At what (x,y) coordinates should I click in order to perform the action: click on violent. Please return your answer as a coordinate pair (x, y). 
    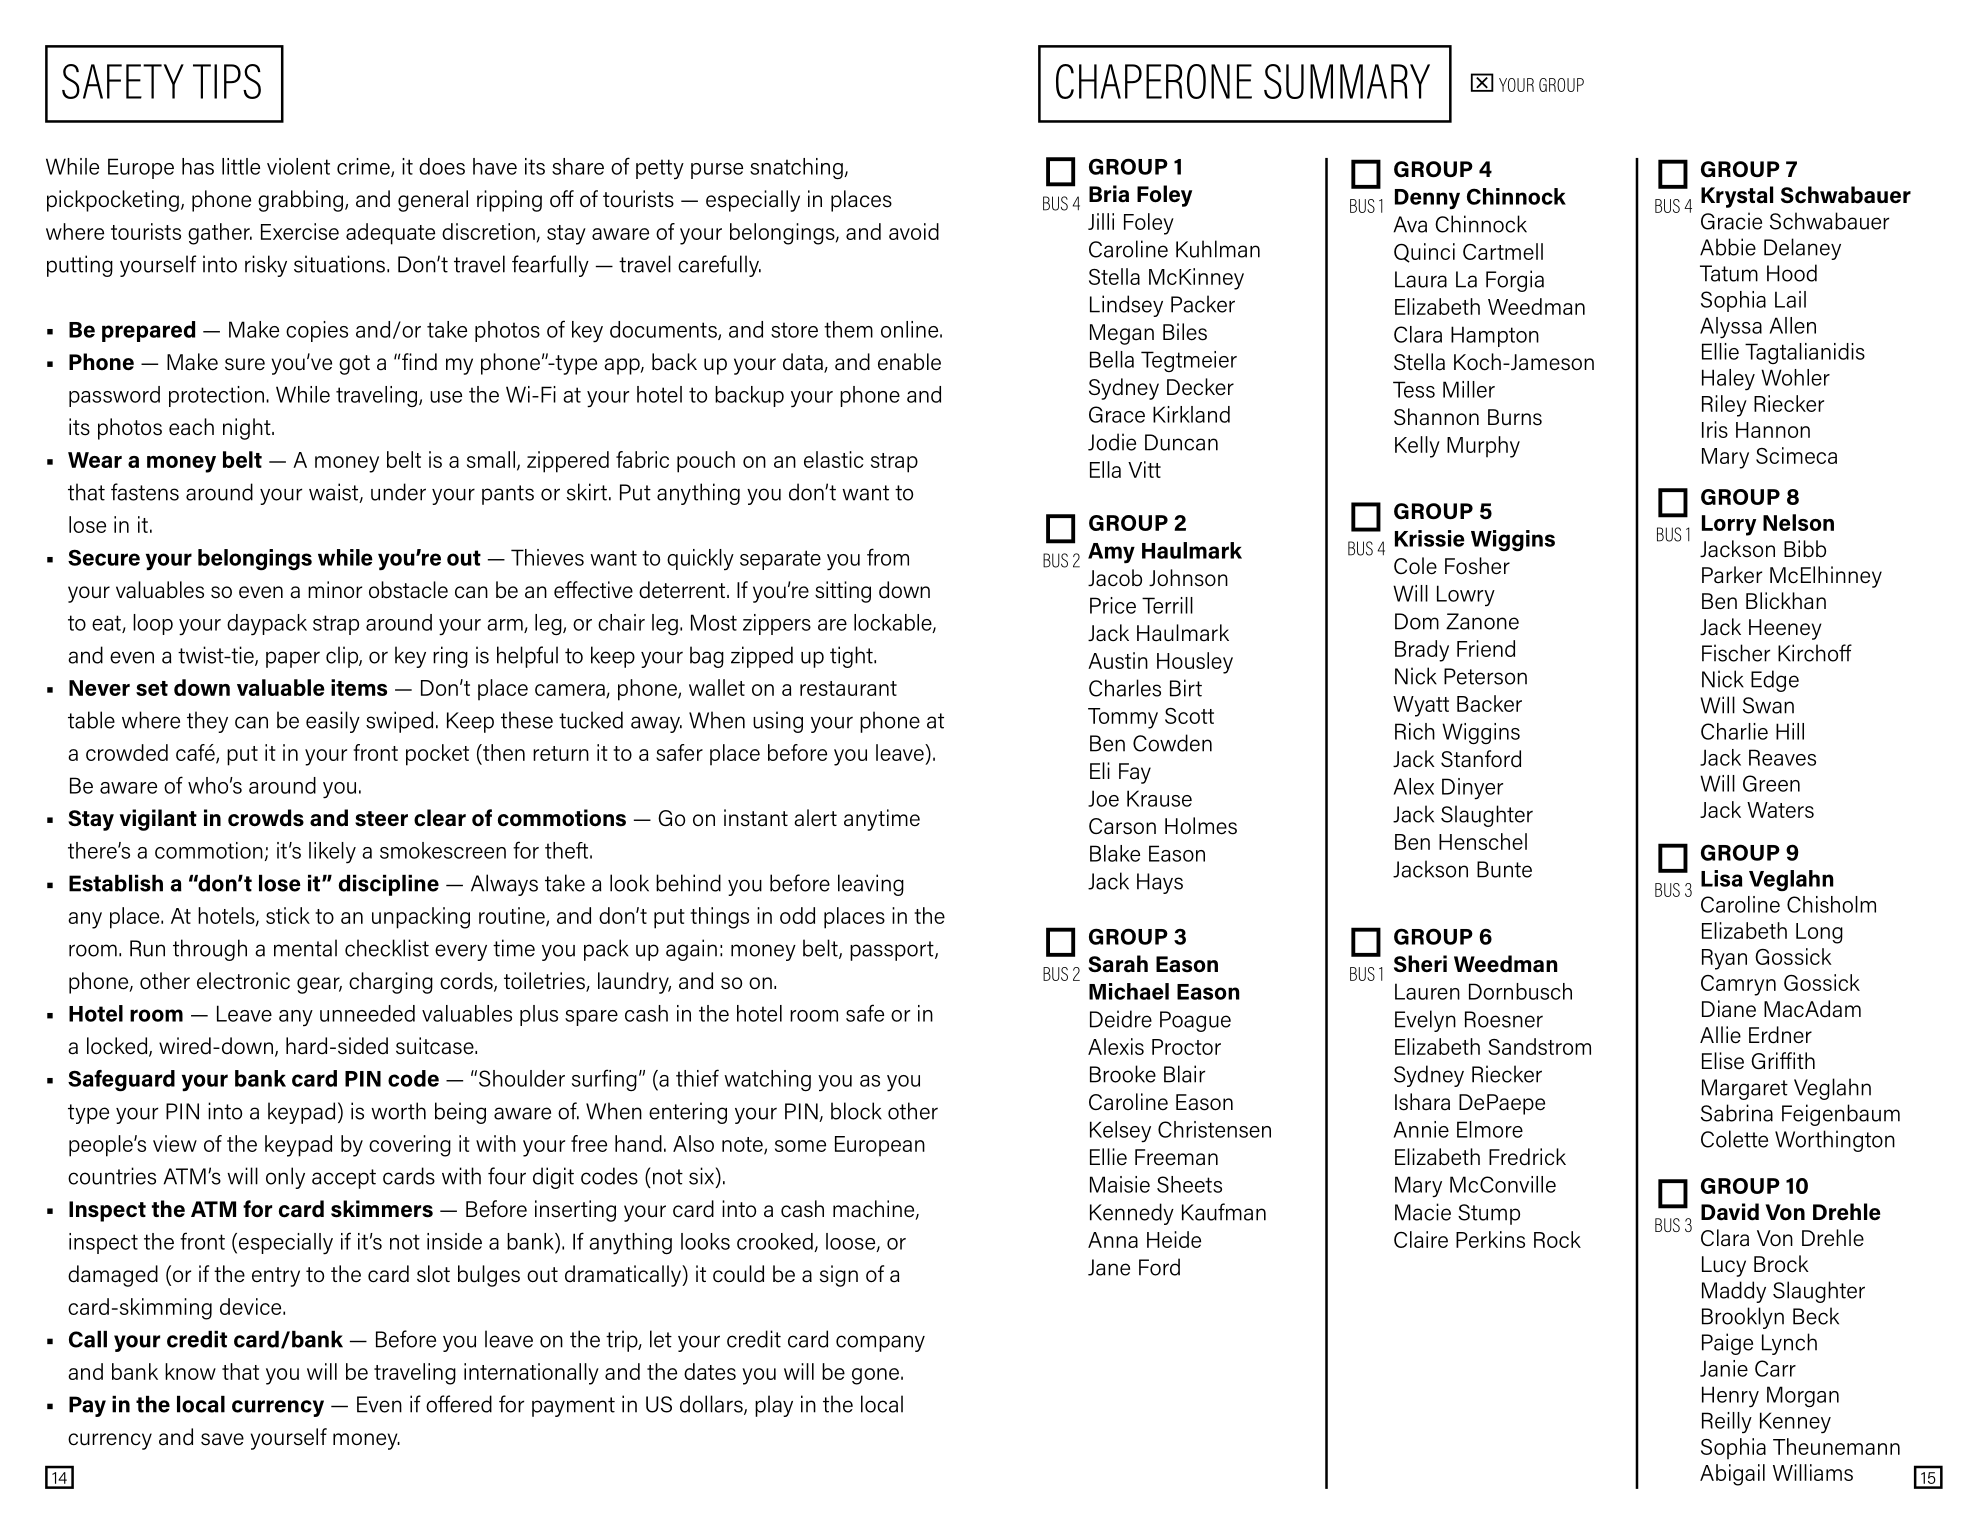
    Looking at the image, I should click on (298, 166).
